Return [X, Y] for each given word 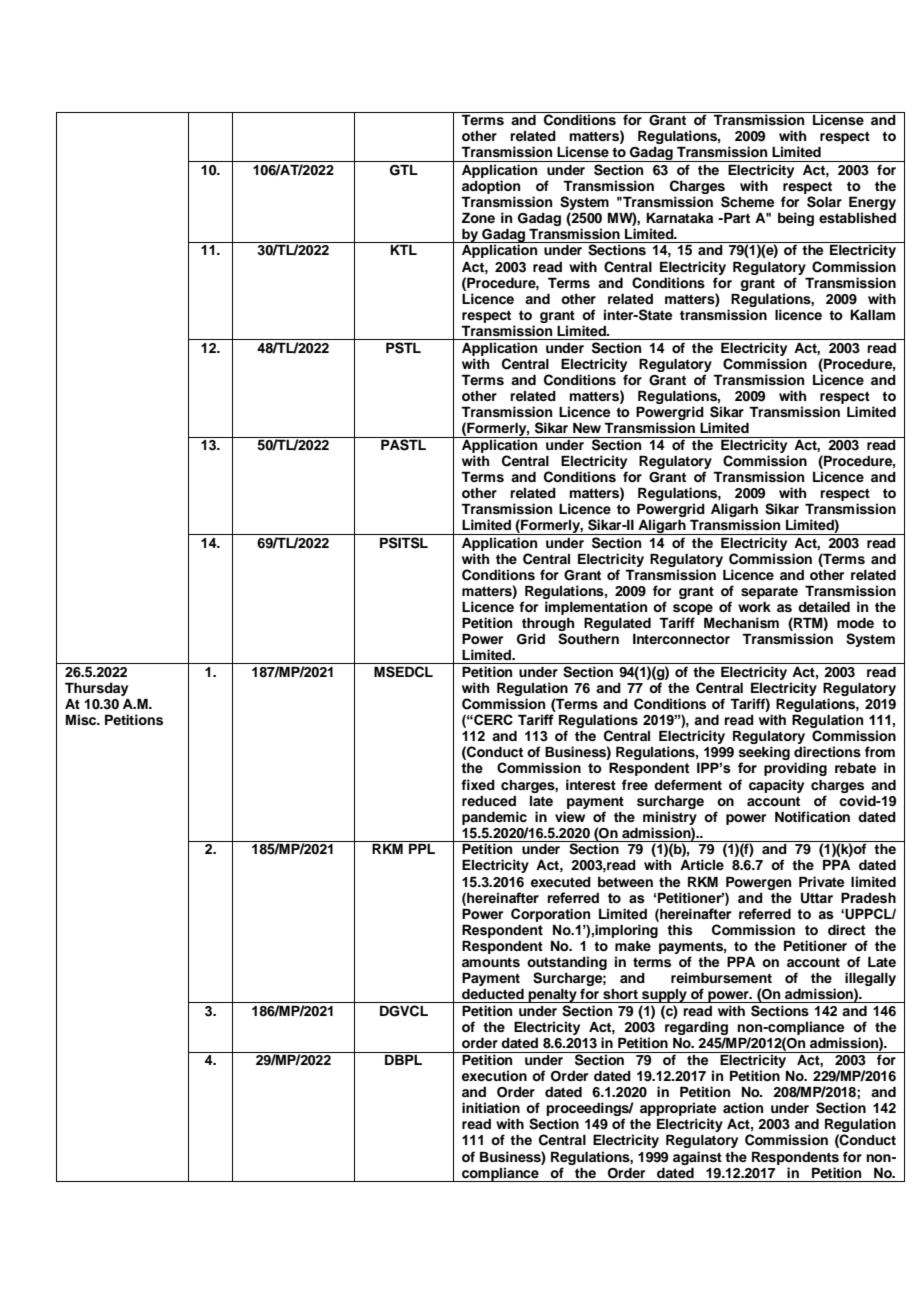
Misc [82, 720]
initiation [491, 1108]
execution [494, 1076]
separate [769, 592]
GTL [404, 170]
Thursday [96, 689]
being [796, 219]
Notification [812, 817]
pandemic [494, 818]
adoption [491, 187]
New [587, 427]
